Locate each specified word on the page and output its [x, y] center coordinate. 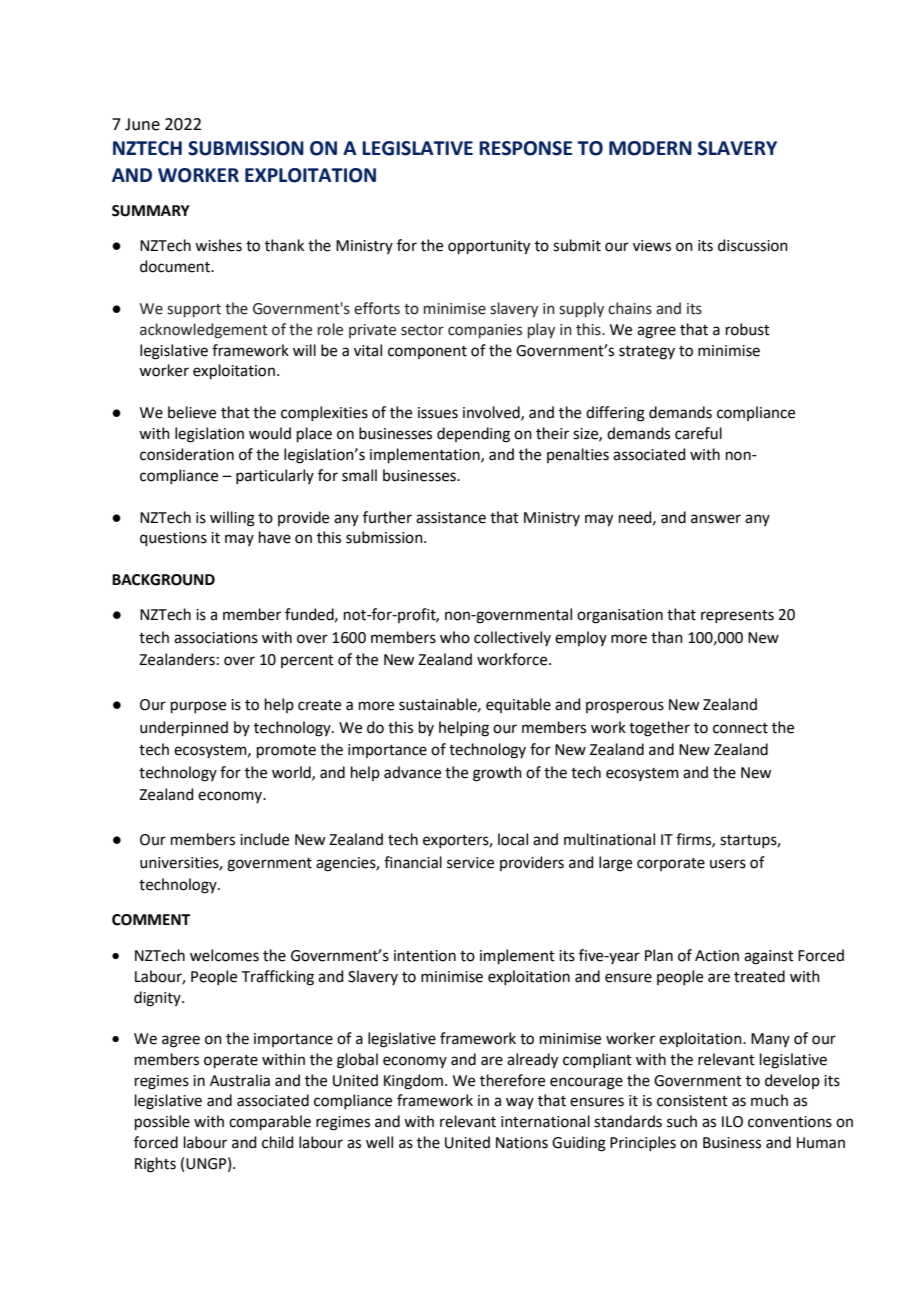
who [455, 637]
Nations [522, 1143]
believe [192, 412]
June [142, 124]
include [264, 839]
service [470, 863]
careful [698, 433]
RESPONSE [525, 148]
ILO [732, 1122]
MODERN [650, 148]
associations [216, 638]
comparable [270, 1122]
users [728, 864]
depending [473, 435]
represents [737, 616]
